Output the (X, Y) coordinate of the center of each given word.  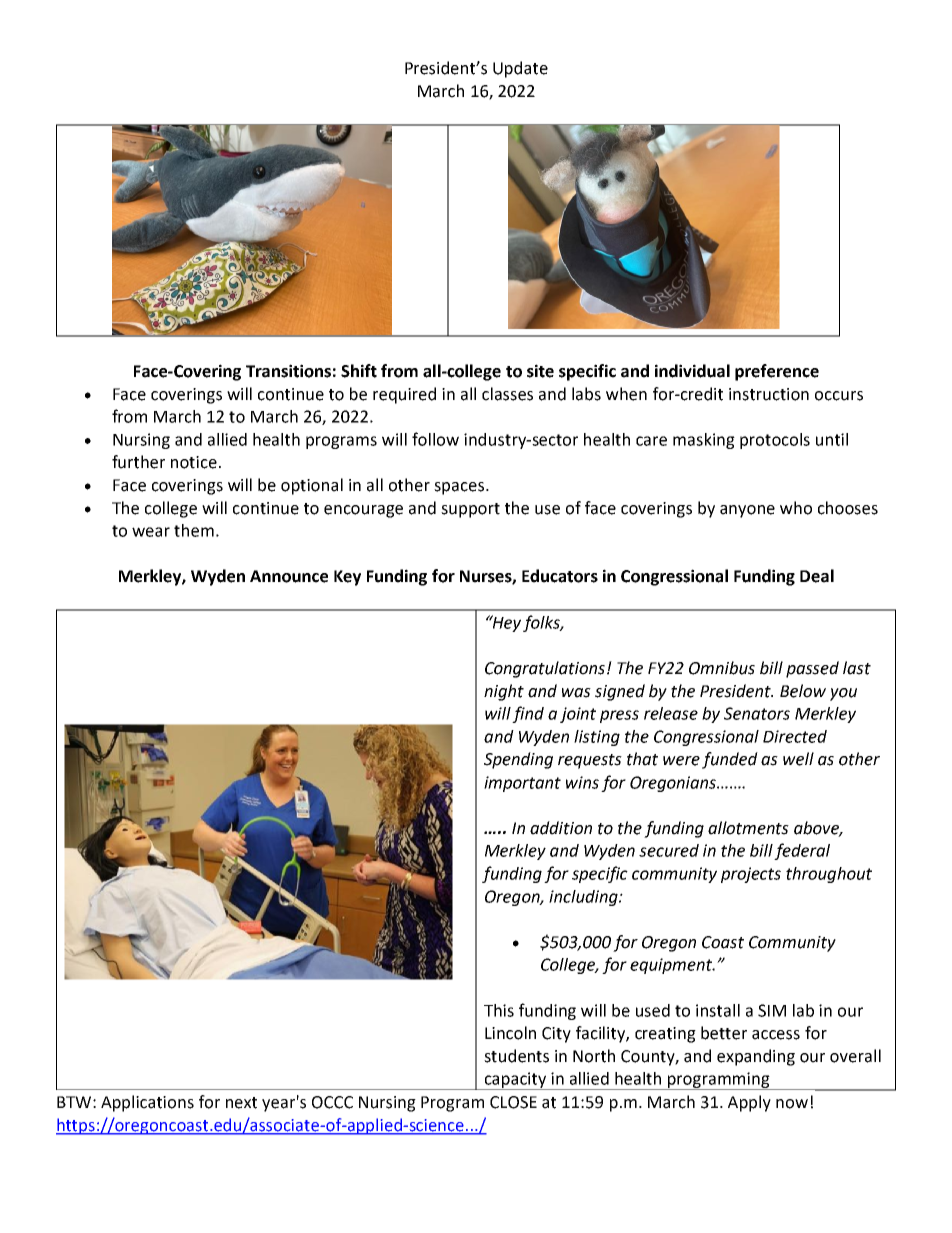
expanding (756, 1057)
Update (520, 69)
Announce (289, 576)
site (540, 371)
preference (777, 372)
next (241, 1103)
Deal (817, 576)
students (516, 1056)
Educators (560, 576)
